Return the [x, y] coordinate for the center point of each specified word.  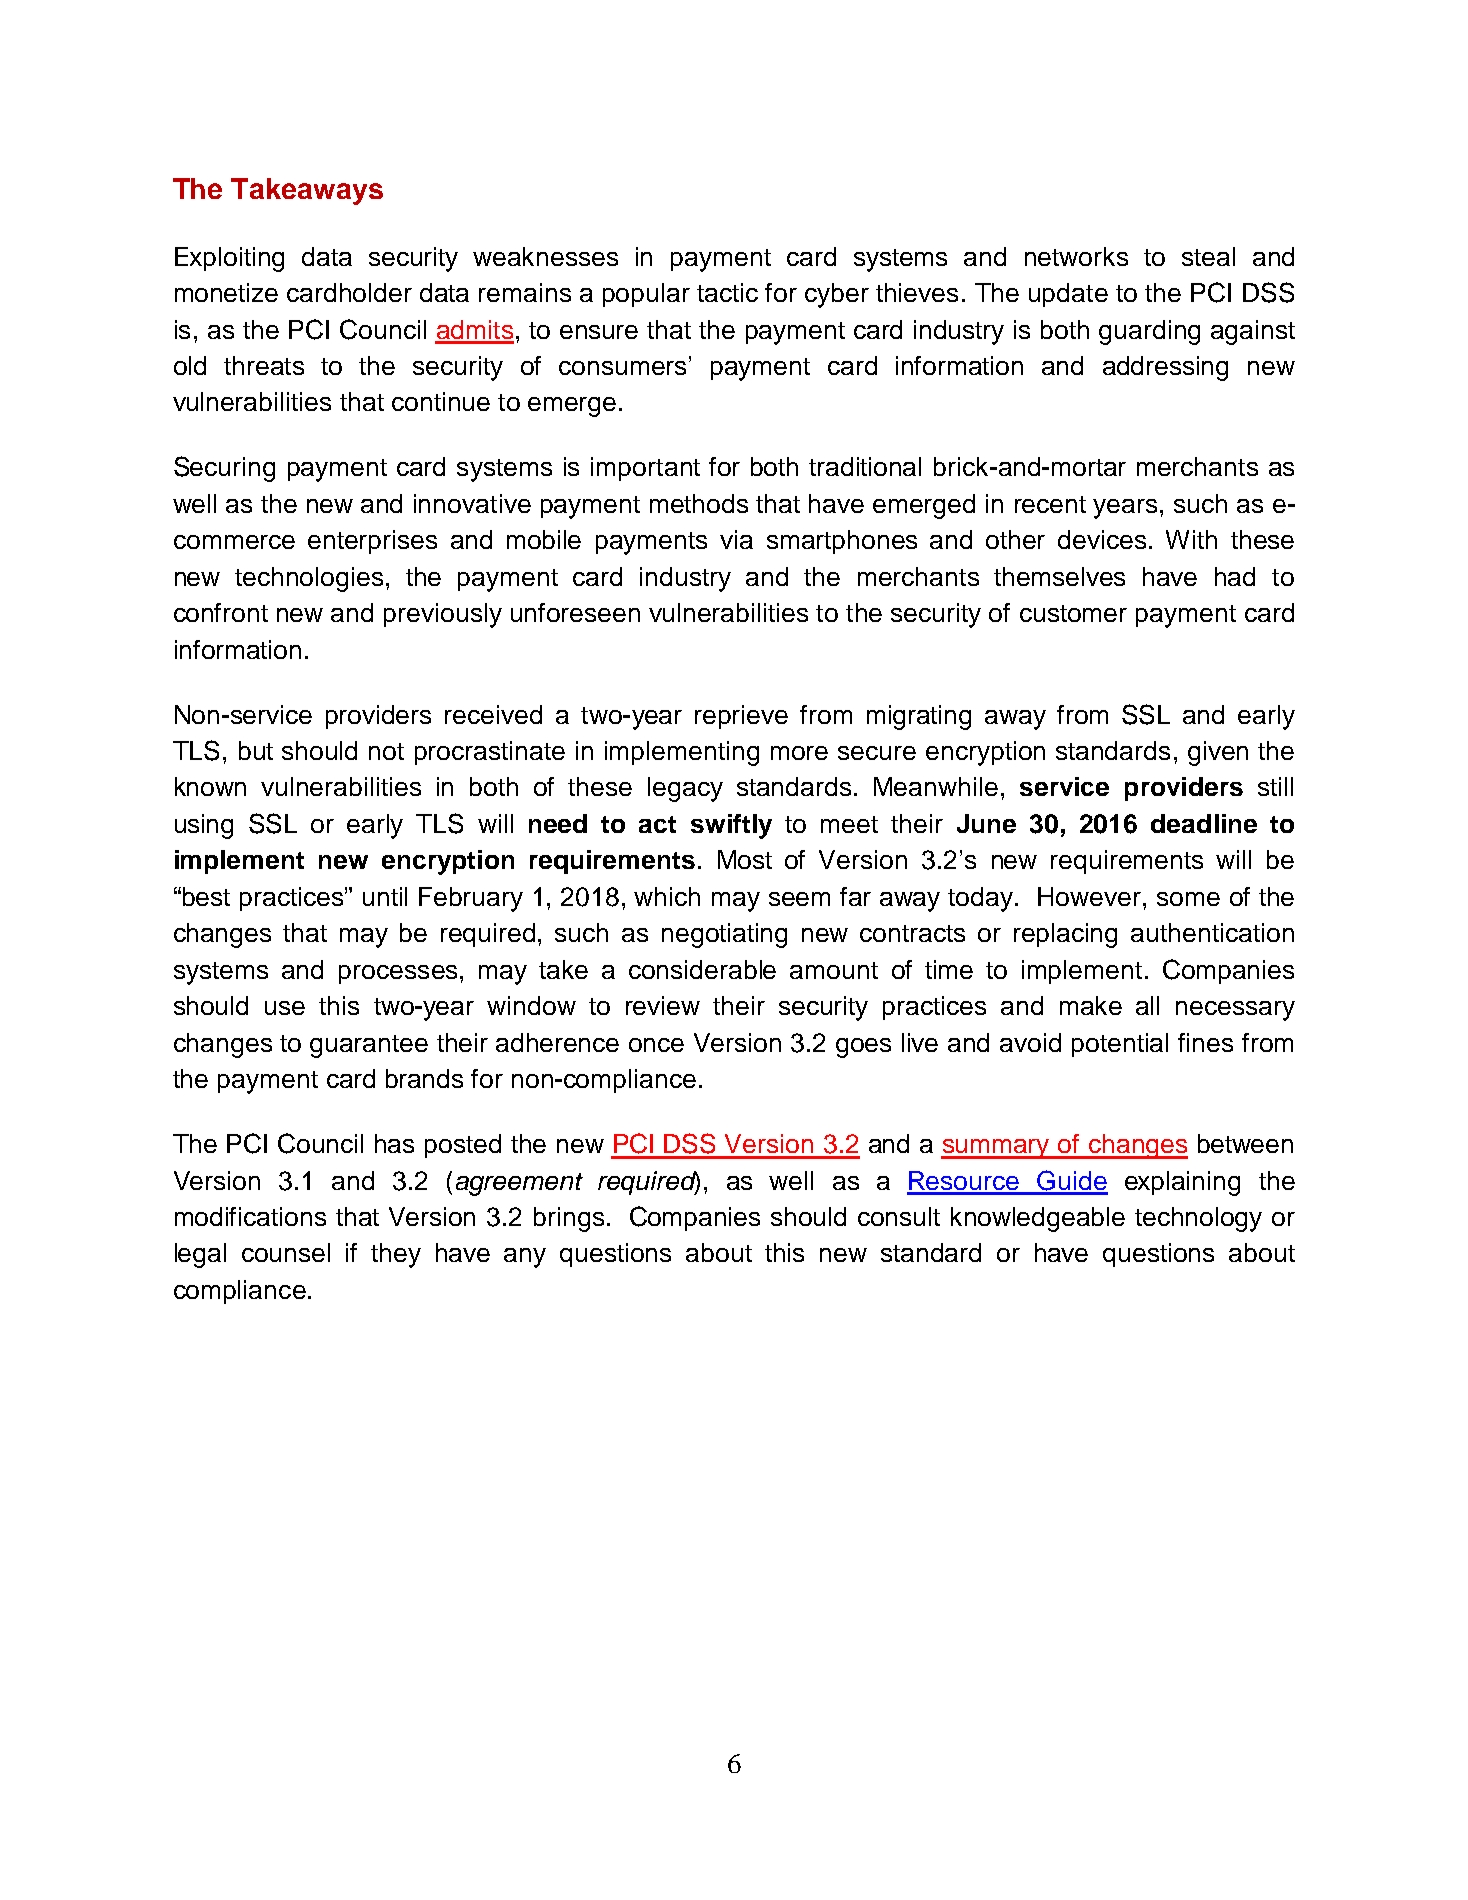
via [736, 539]
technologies [309, 579]
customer [1073, 613]
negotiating [724, 935]
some [1188, 899]
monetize [226, 292]
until [385, 896]
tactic [727, 292]
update [1068, 295]
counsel [286, 1252]
